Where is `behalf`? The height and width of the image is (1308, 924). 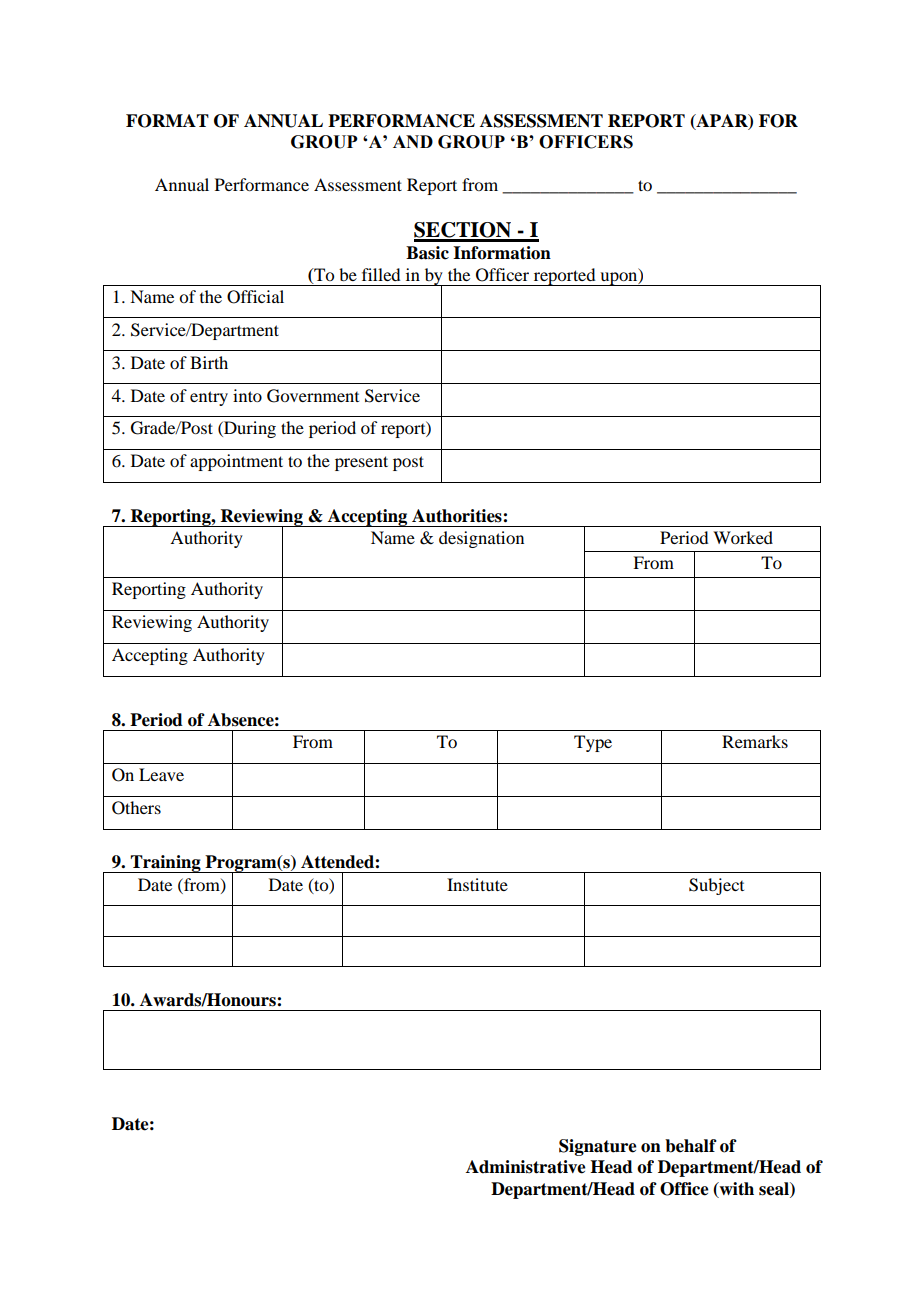 behalf is located at coordinates (691, 1146).
